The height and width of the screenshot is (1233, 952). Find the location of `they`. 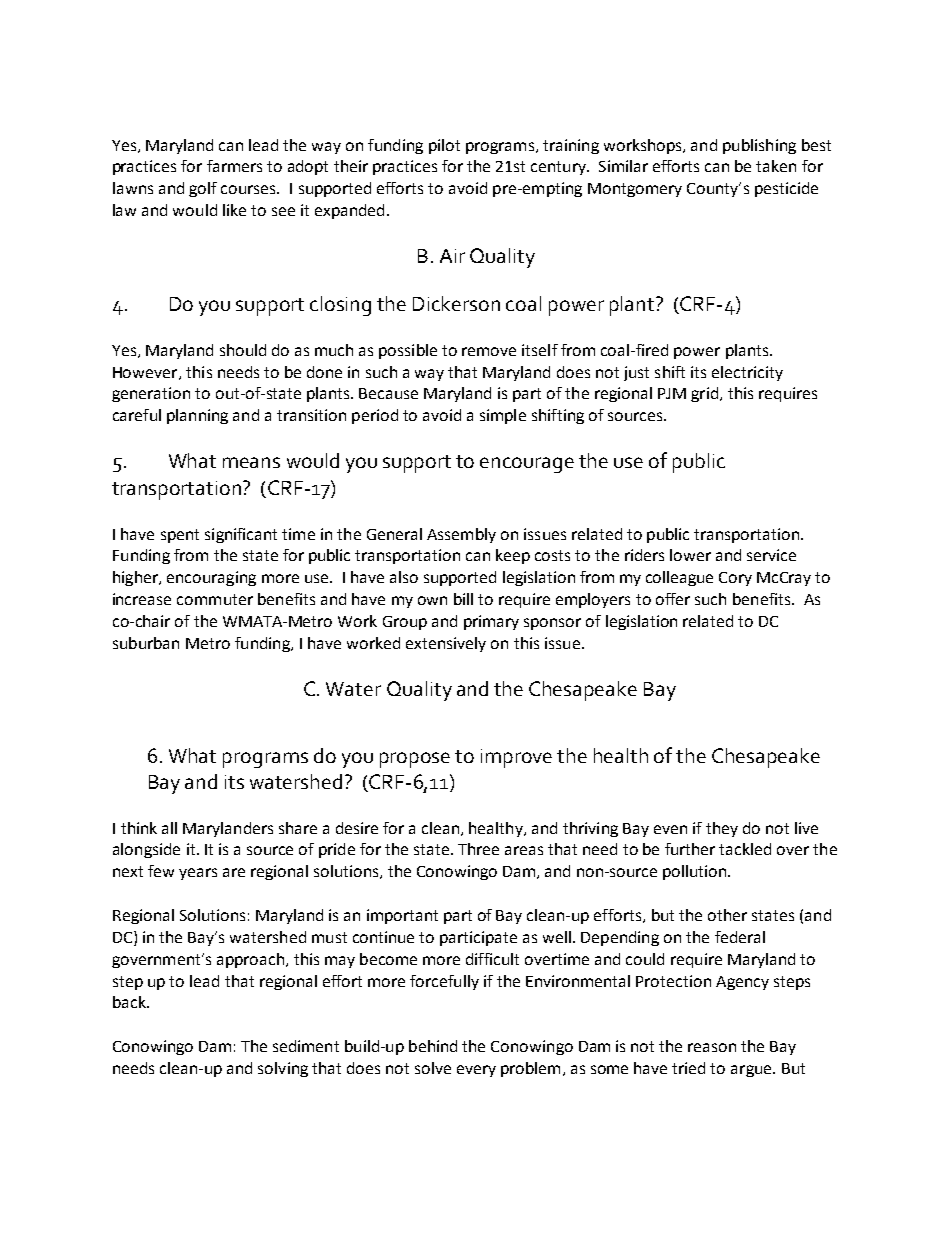

they is located at coordinates (722, 829).
